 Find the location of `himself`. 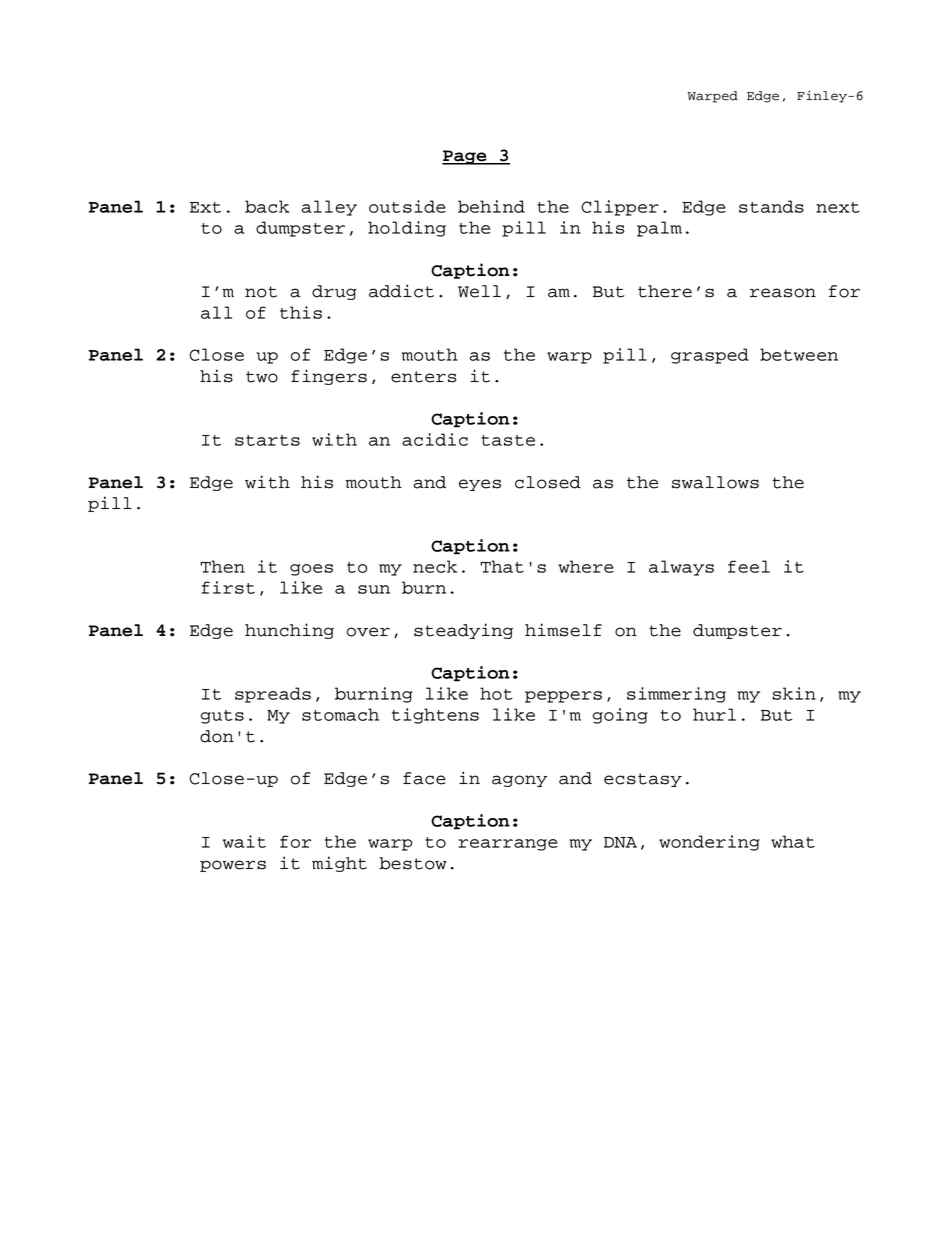

himself is located at coordinates (563, 630).
